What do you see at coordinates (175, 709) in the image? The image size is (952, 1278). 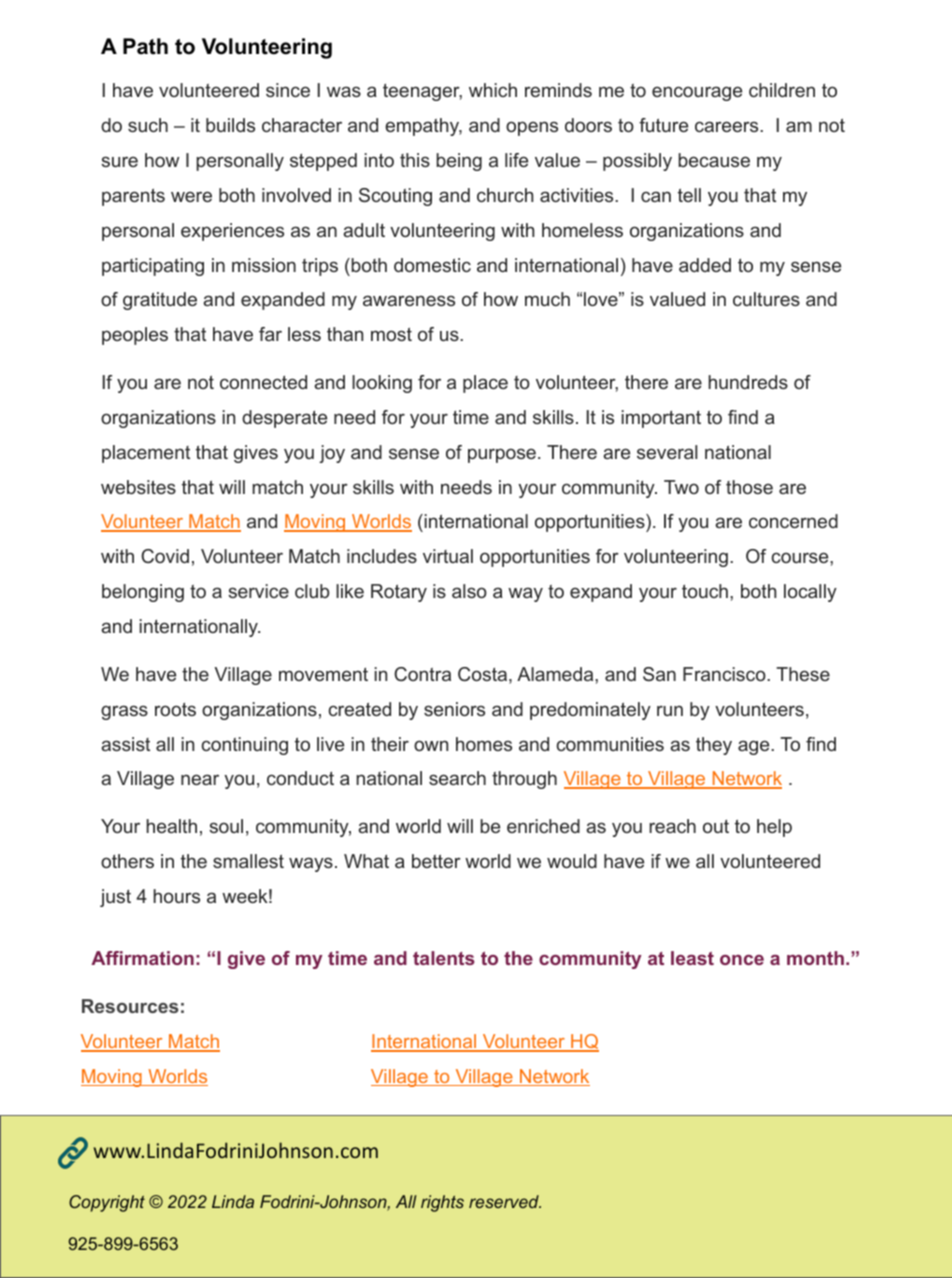 I see `roots` at bounding box center [175, 709].
